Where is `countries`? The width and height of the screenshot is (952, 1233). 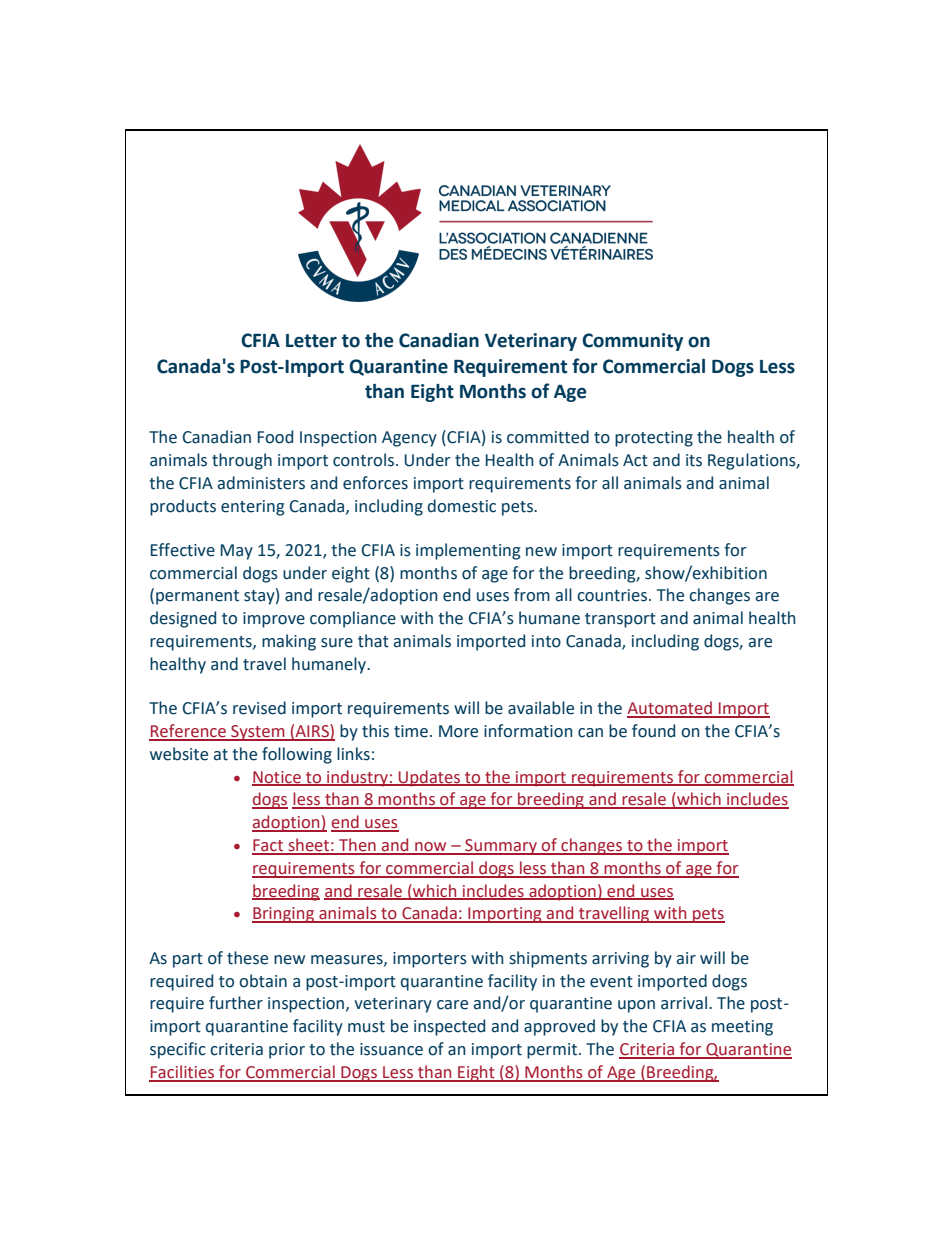
countries is located at coordinates (613, 595).
